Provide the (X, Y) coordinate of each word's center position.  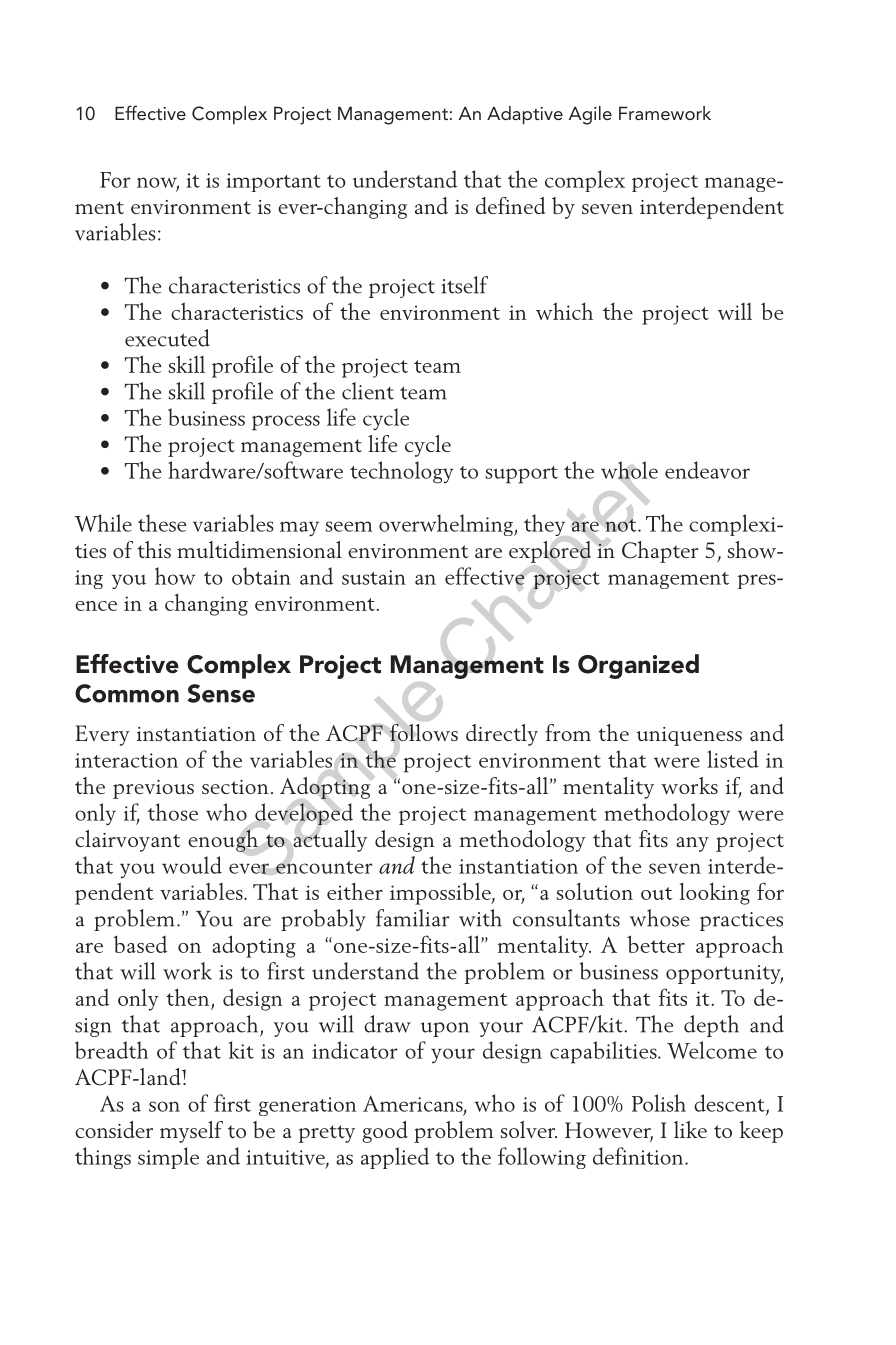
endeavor (707, 470)
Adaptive (525, 115)
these (162, 523)
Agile (590, 115)
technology (401, 472)
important (273, 182)
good (385, 1132)
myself (191, 1132)
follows (424, 733)
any (692, 844)
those (173, 812)
